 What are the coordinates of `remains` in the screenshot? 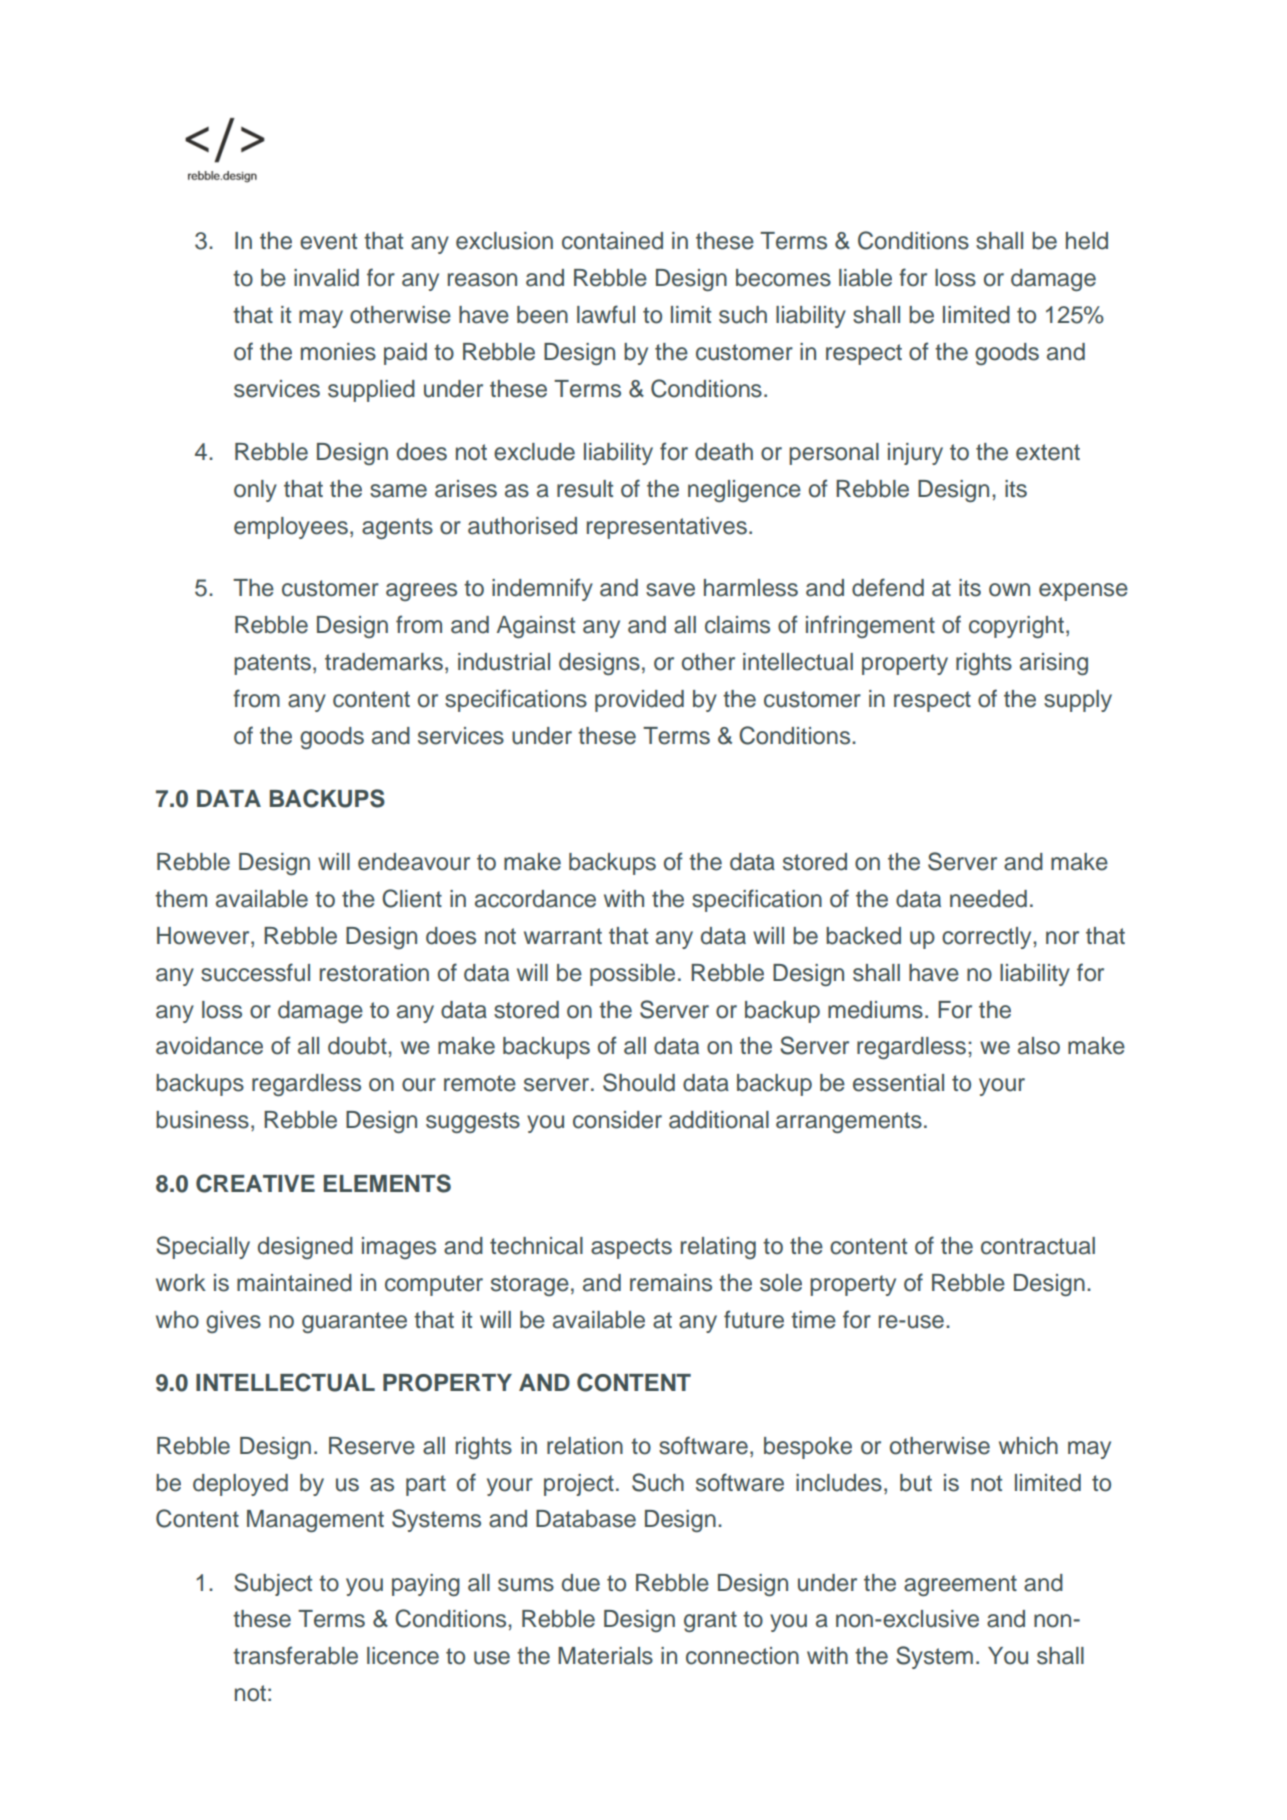 It's located at (671, 1283).
